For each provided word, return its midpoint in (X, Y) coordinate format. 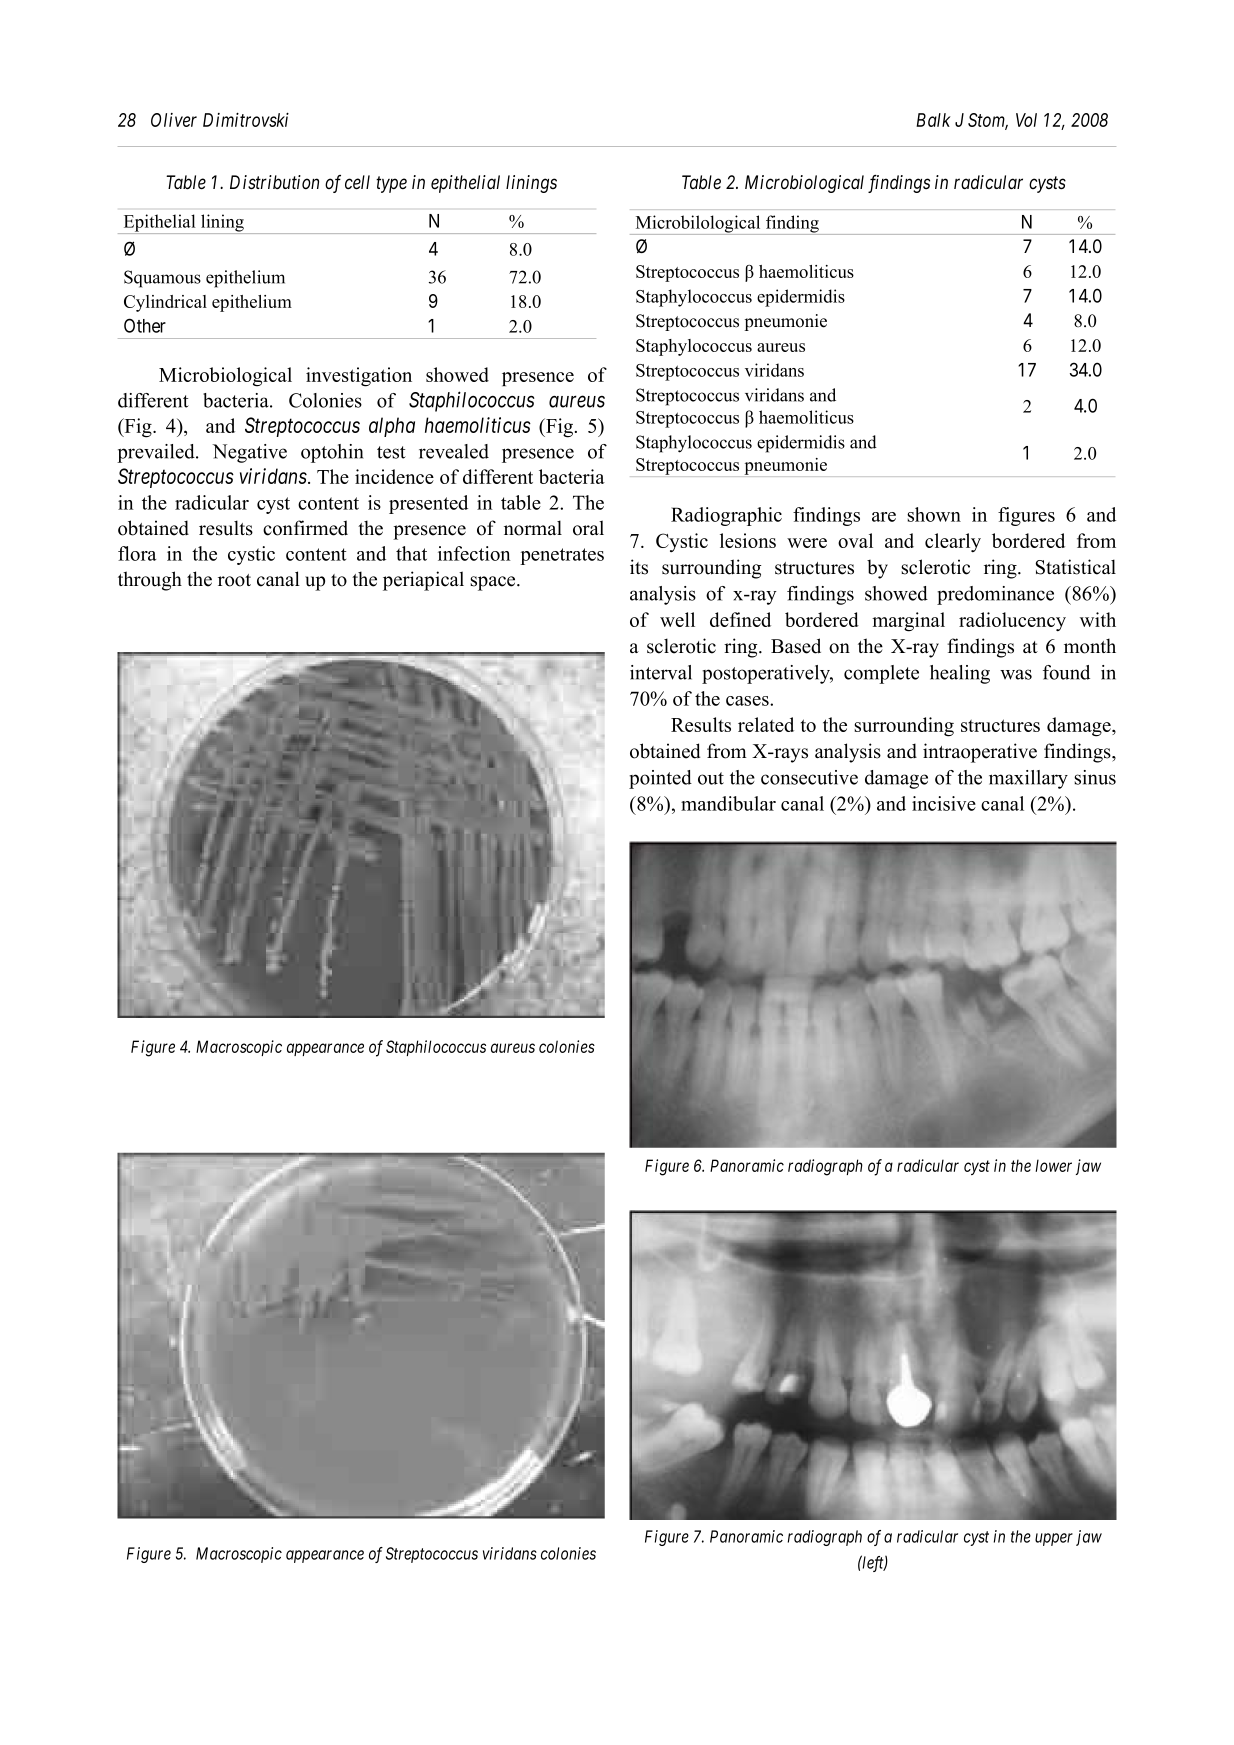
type (391, 185)
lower (1053, 1165)
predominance (995, 595)
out (711, 778)
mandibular (728, 803)
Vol (1026, 120)
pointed (660, 779)
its (639, 567)
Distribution (274, 182)
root (234, 580)
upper (1054, 1539)
